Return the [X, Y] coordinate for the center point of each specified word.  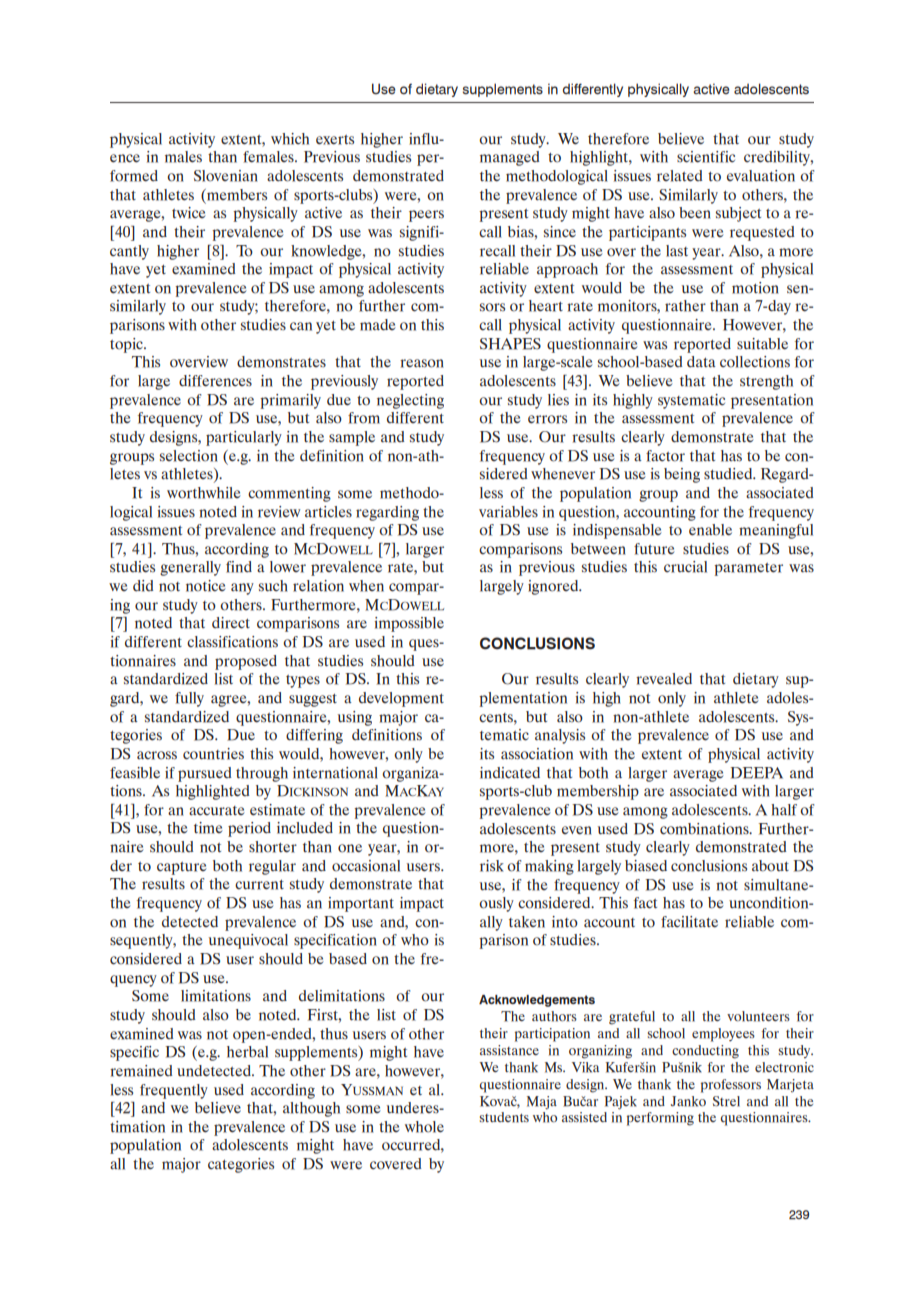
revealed [664, 679]
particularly [244, 438]
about [770, 866]
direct [231, 623]
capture [182, 868]
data [701, 362]
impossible [409, 624]
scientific [706, 157]
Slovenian [226, 176]
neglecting [410, 401]
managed [510, 158]
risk [492, 866]
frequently [174, 1091]
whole [424, 1127]
